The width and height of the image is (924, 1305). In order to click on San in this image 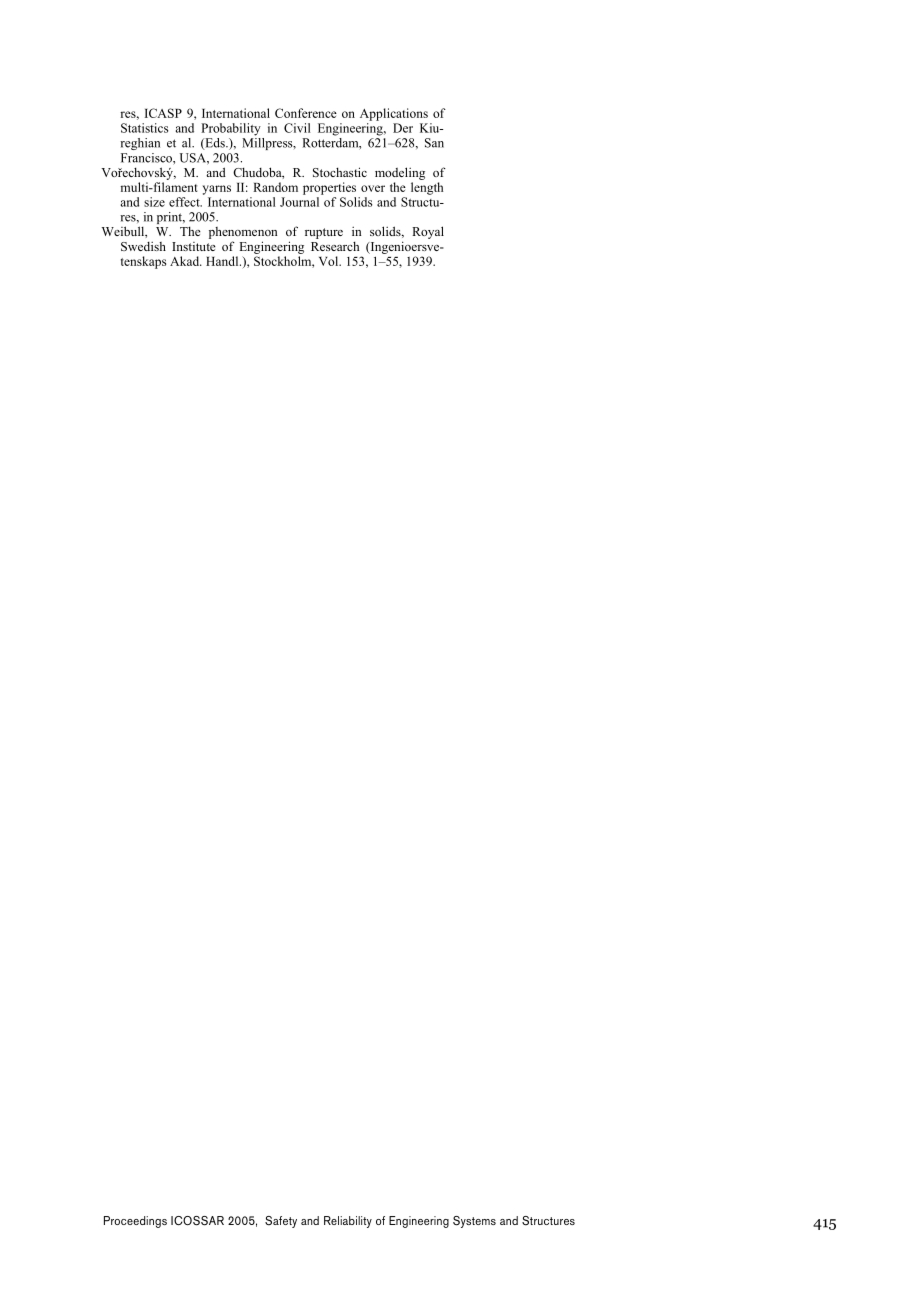, I will do `click(434, 143)`.
